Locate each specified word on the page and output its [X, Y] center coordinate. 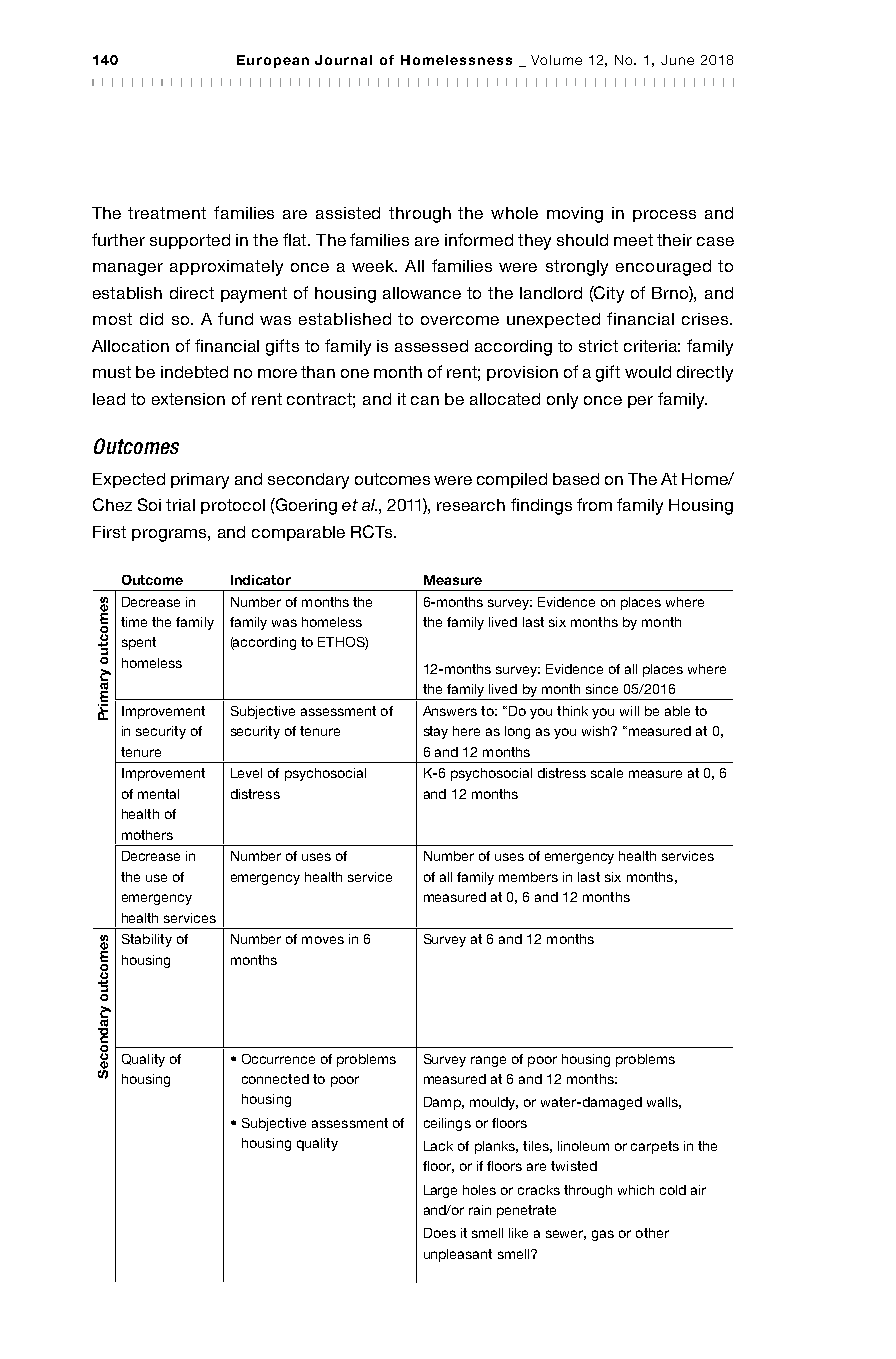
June [677, 60]
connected [275, 1079]
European [273, 61]
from [594, 504]
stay [436, 732]
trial [180, 505]
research [471, 505]
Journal [343, 60]
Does [440, 1233]
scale [607, 773]
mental [158, 794]
